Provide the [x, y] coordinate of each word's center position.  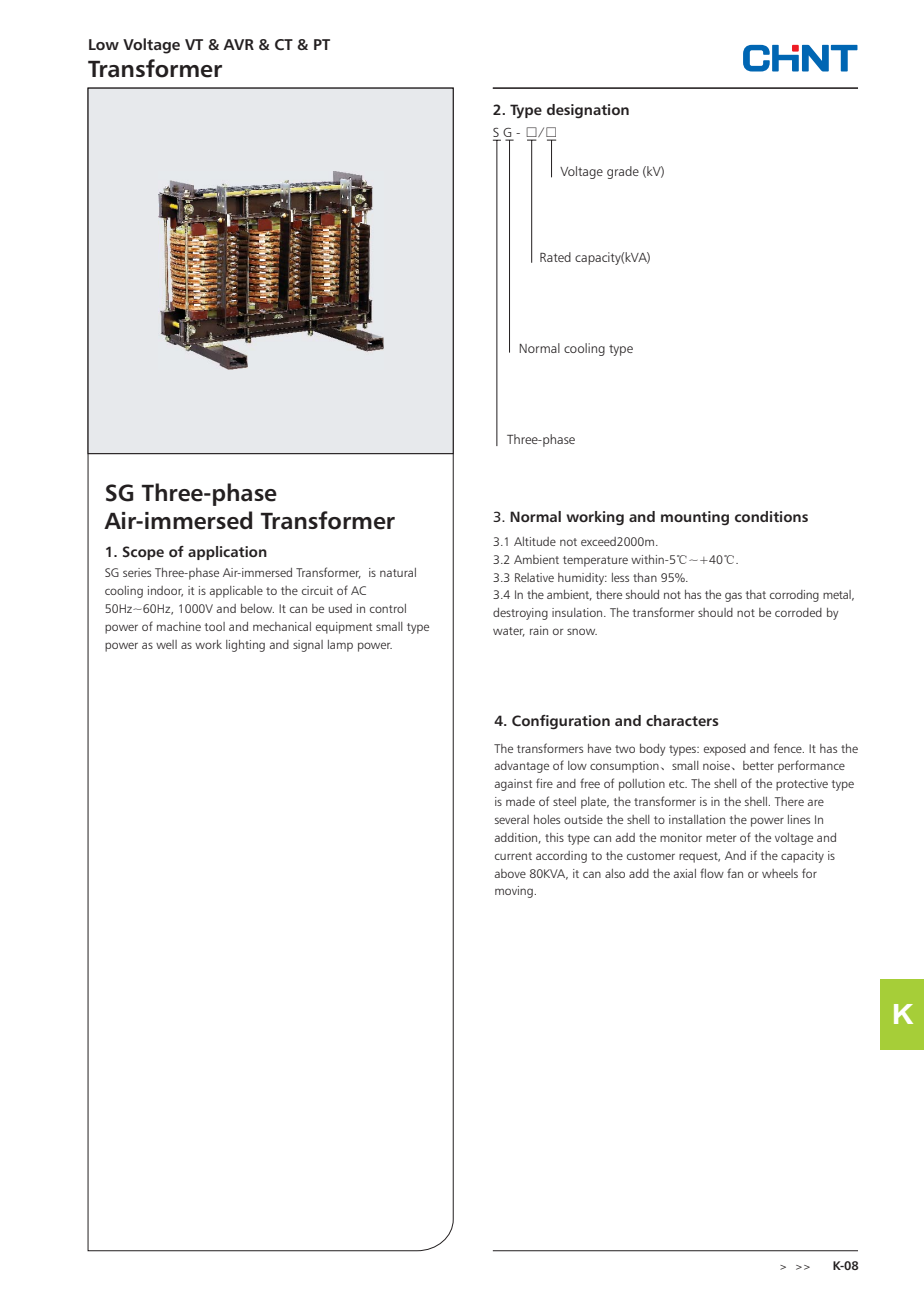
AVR [238, 44]
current [513, 856]
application [227, 553]
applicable [236, 592]
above [510, 873]
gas [733, 597]
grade [623, 172]
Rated [555, 257]
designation [588, 111]
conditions [771, 516]
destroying [520, 614]
